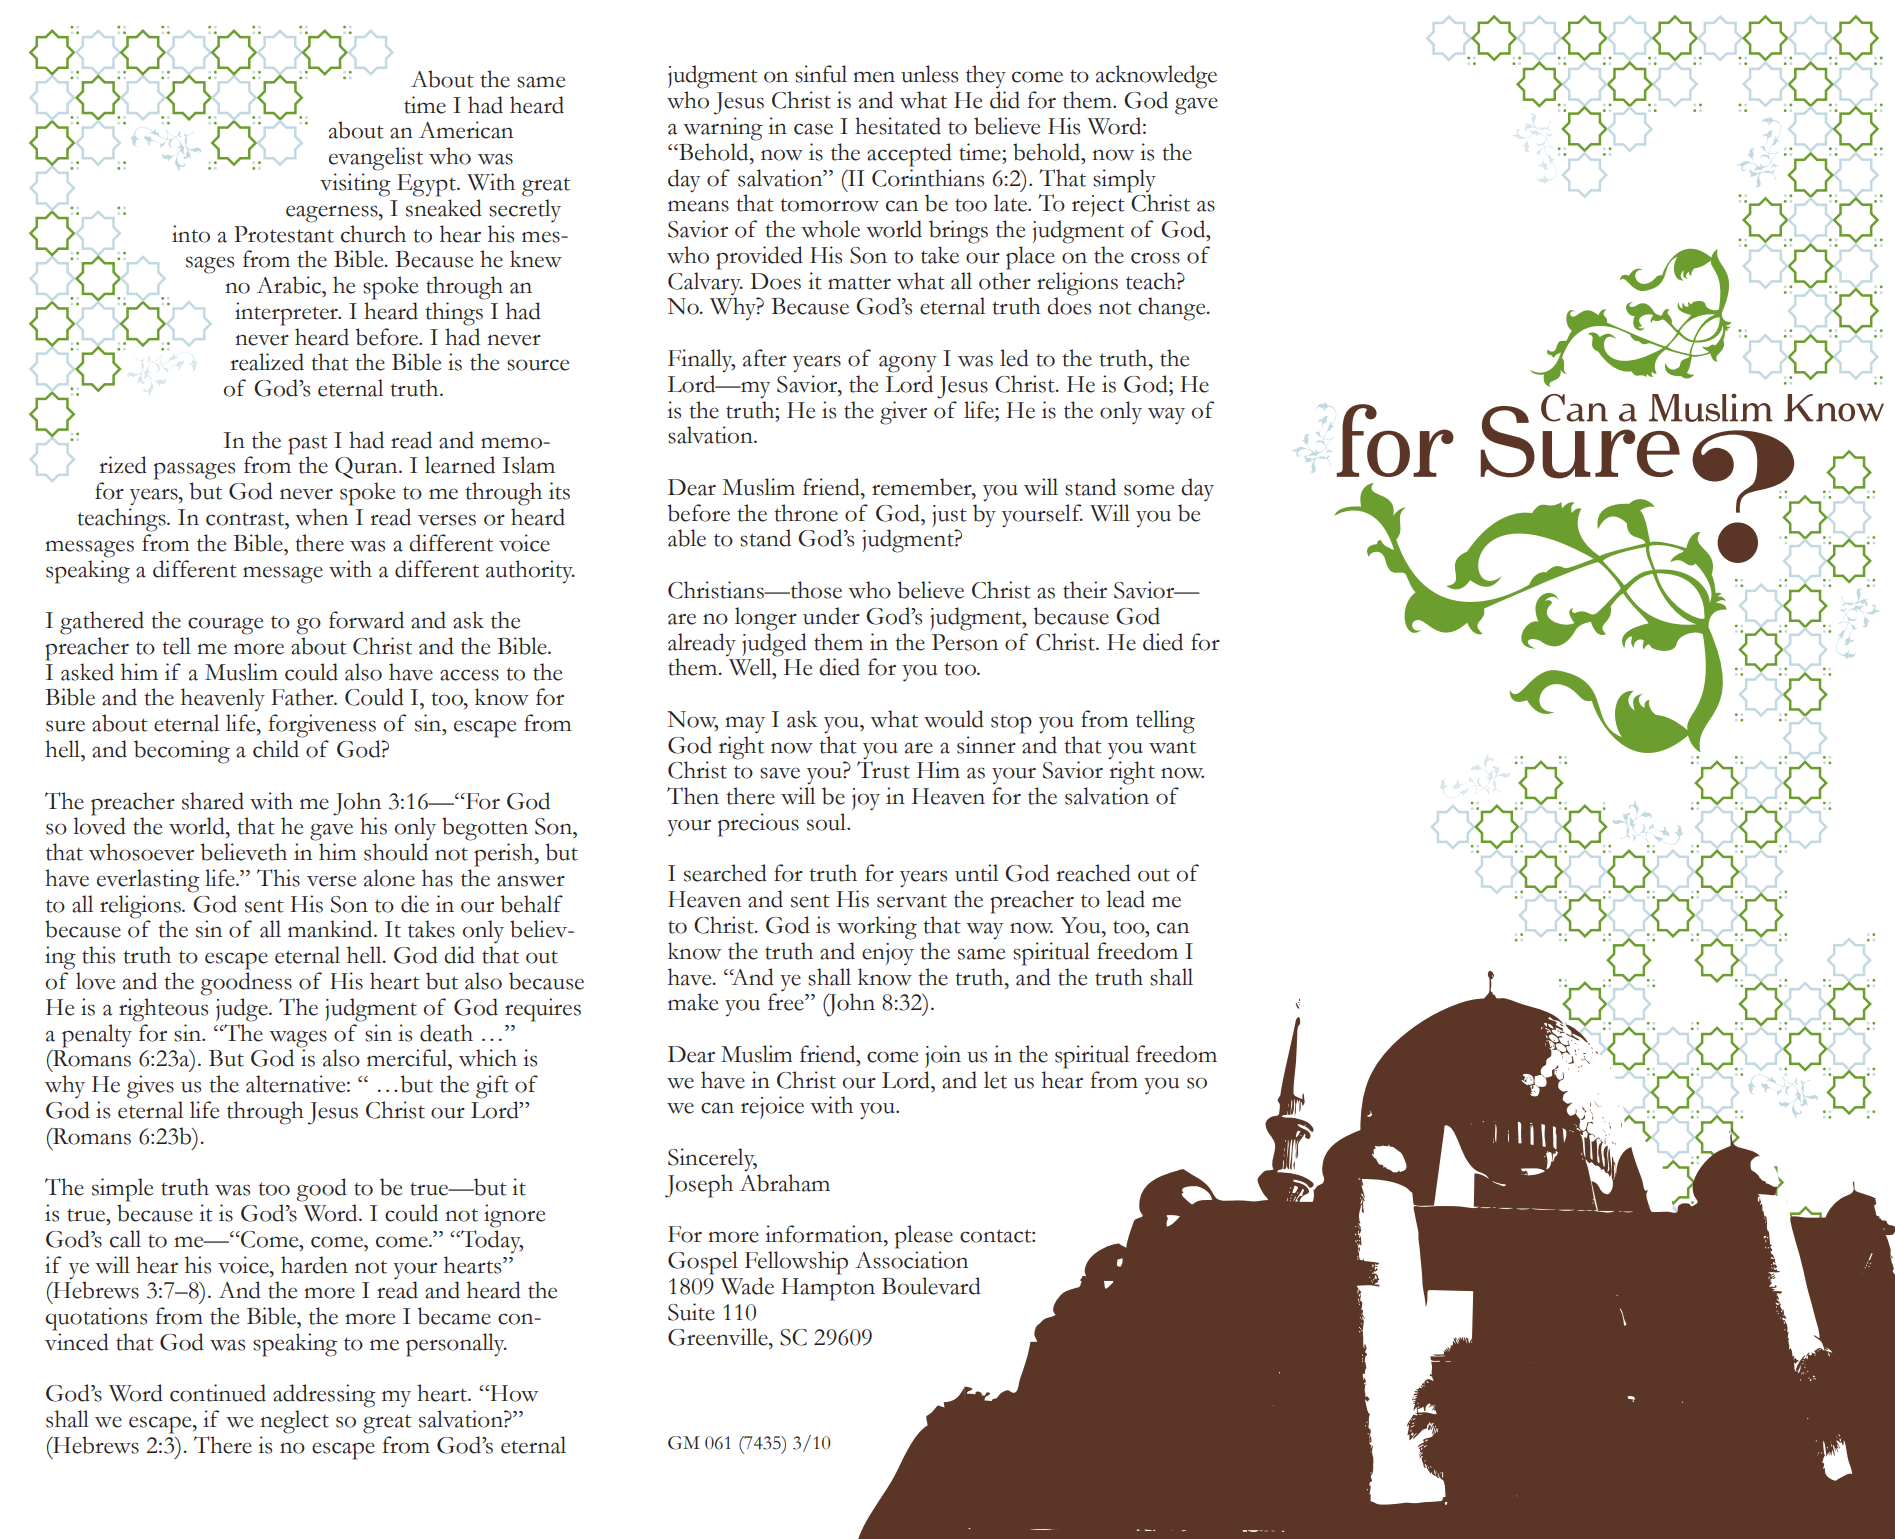 The height and width of the screenshot is (1539, 1895). Describe the element at coordinates (1011, 724) in the screenshot. I see `stop` at that location.
